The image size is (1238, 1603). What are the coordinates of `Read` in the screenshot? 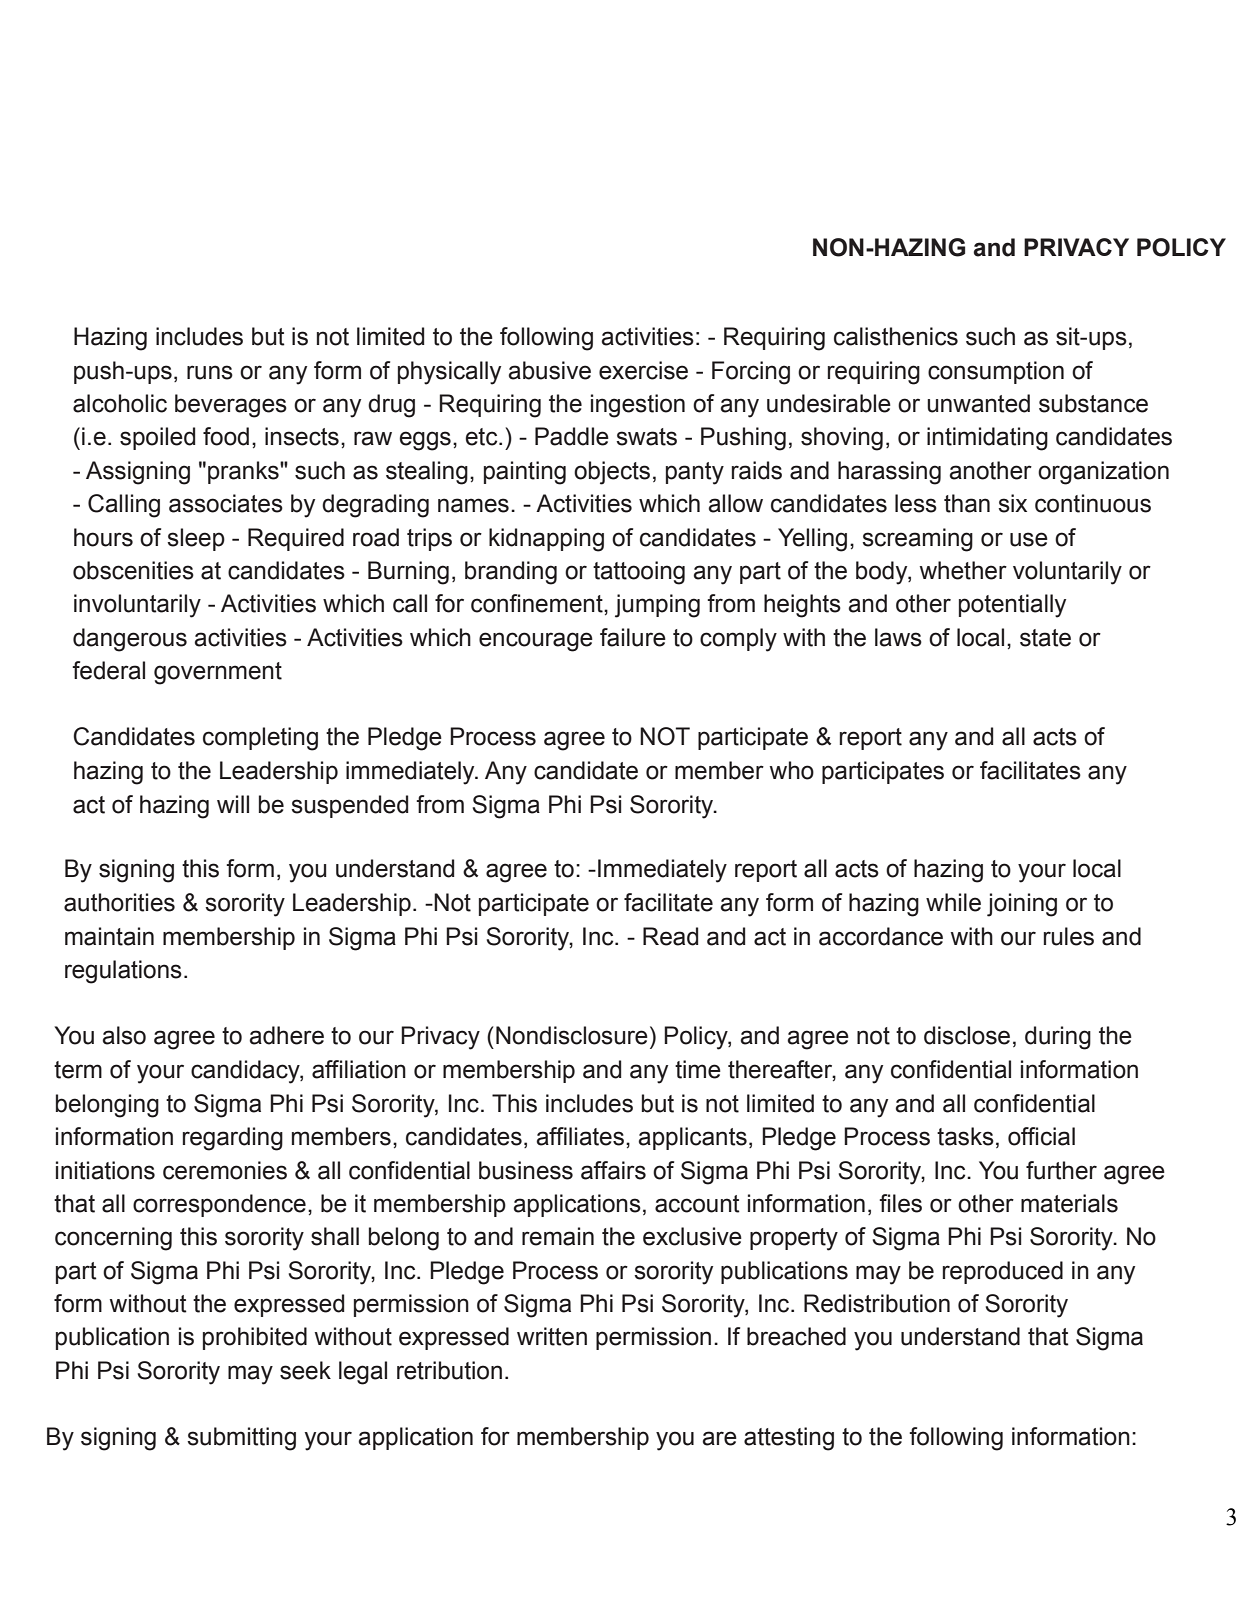 It's located at (670, 936).
